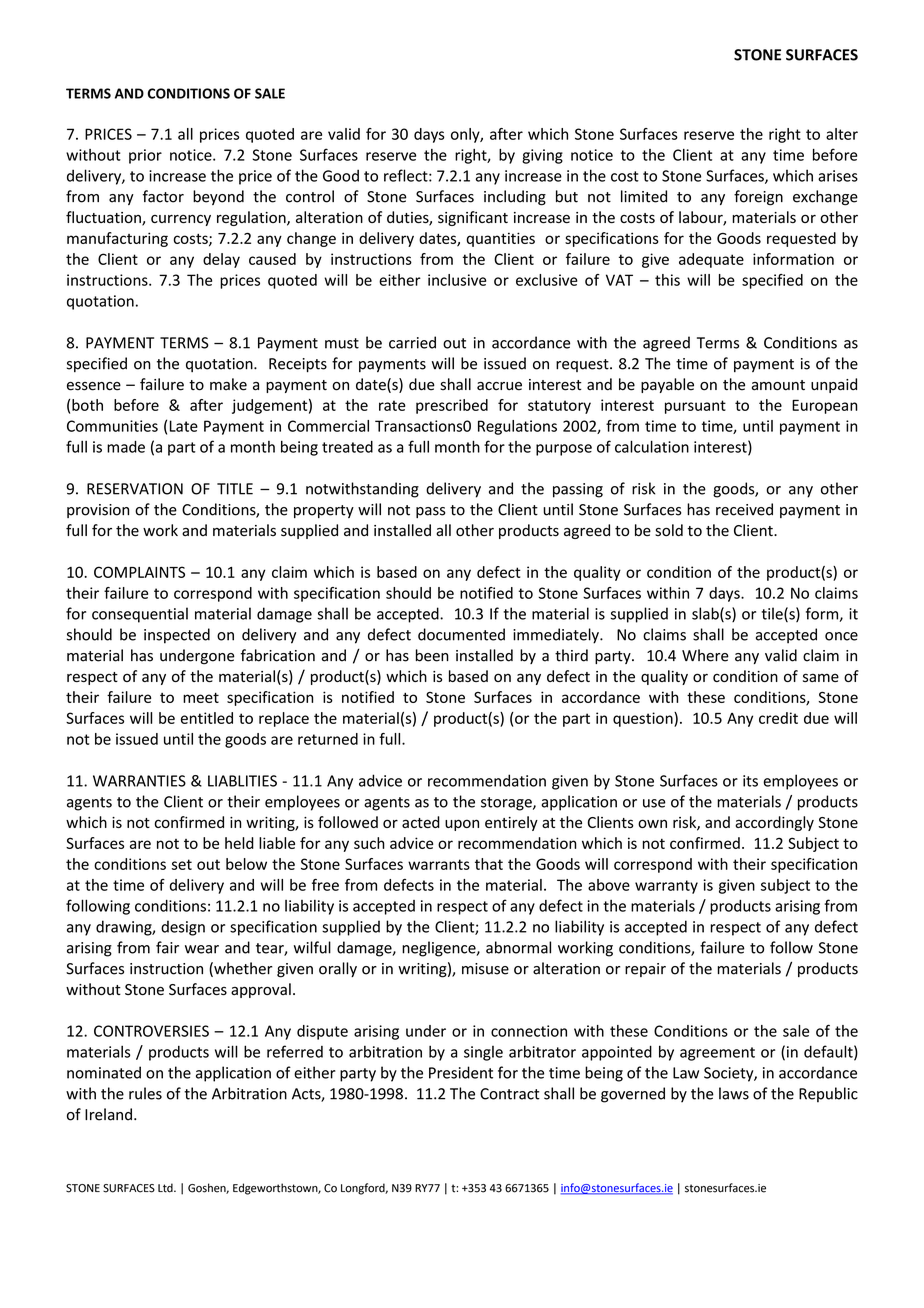 The width and height of the page is (924, 1308). Describe the element at coordinates (166, 1188) in the page. I see `Ltd` at that location.
